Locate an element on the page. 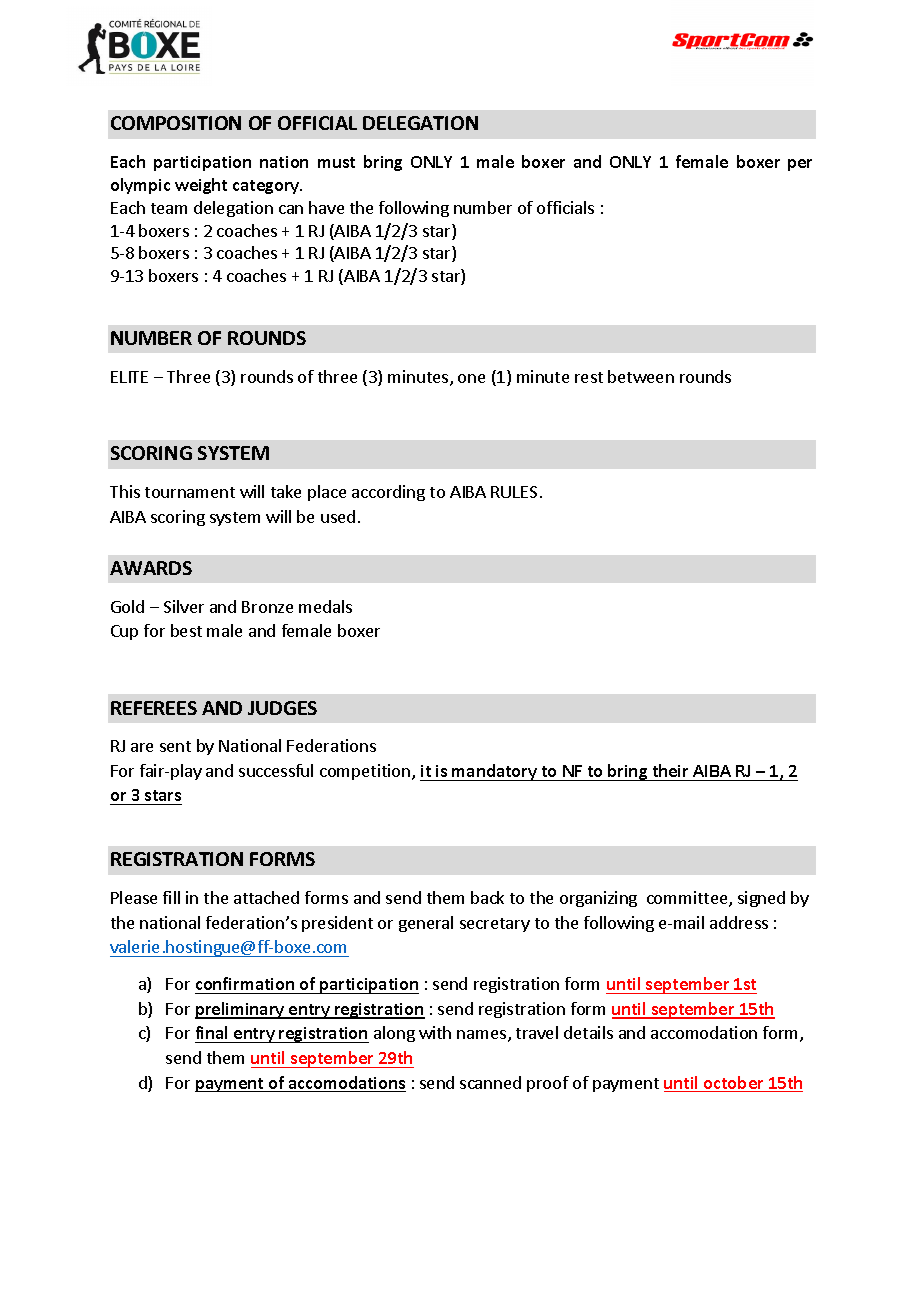 Image resolution: width=924 pixels, height=1308 pixels. mandatory is located at coordinates (495, 772).
